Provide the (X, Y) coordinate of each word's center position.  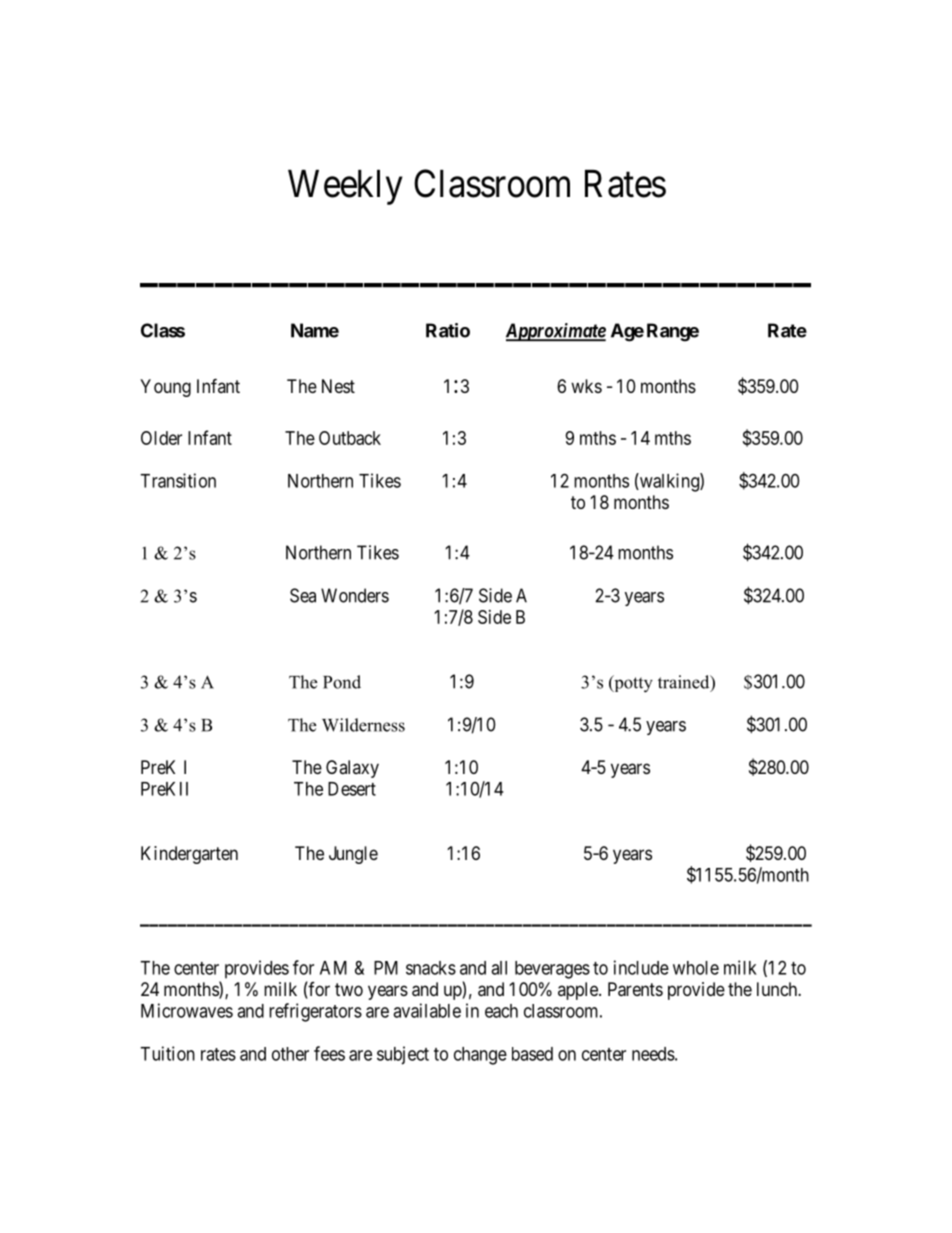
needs (653, 1054)
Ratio (448, 330)
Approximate (556, 332)
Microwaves (187, 1010)
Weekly (345, 187)
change (480, 1056)
